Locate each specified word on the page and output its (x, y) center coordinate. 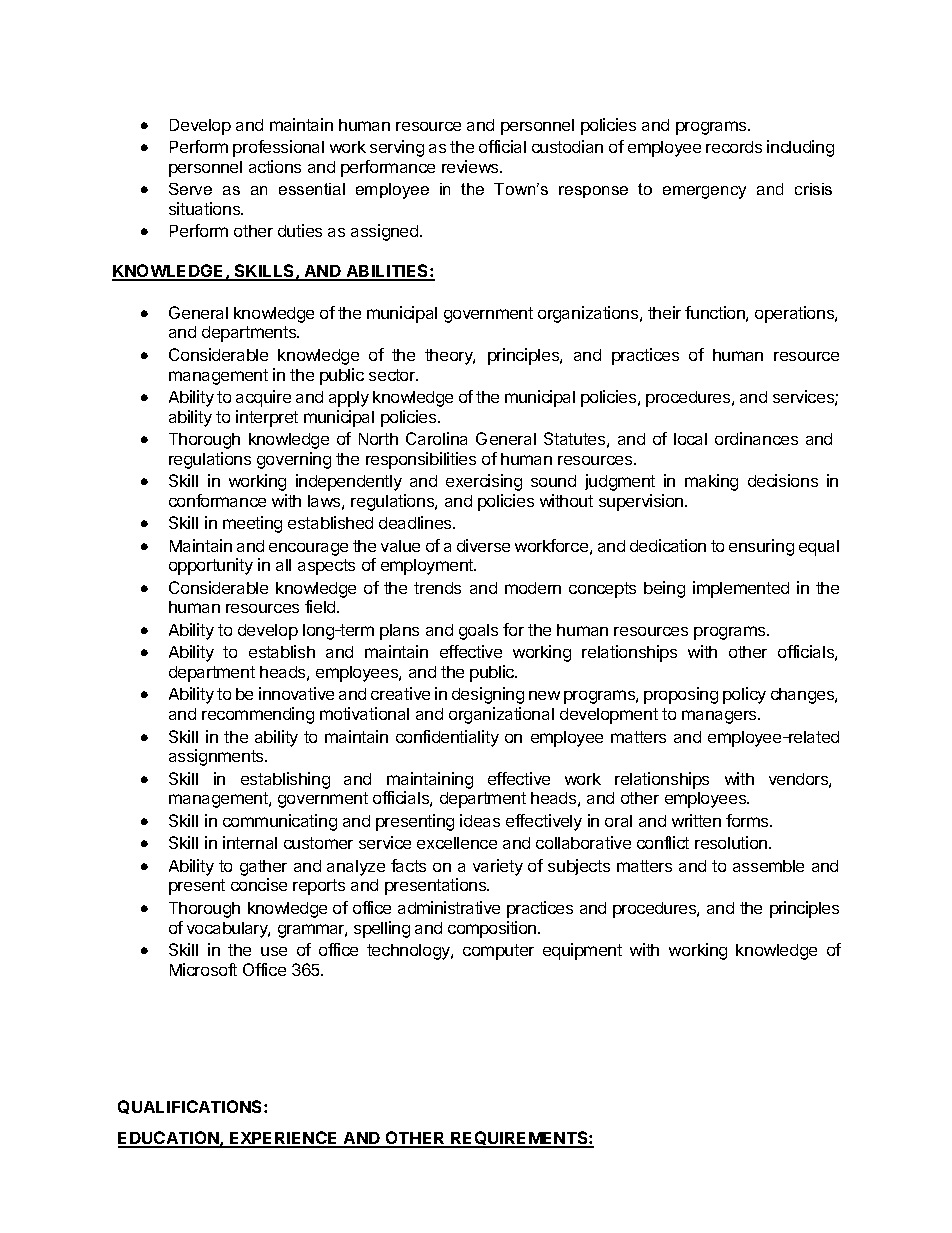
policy (744, 695)
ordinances (756, 438)
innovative (296, 693)
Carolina (436, 438)
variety (498, 867)
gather (263, 868)
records (734, 147)
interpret (267, 418)
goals (478, 632)
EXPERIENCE (284, 1139)
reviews (471, 166)
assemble (768, 866)
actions (275, 166)
